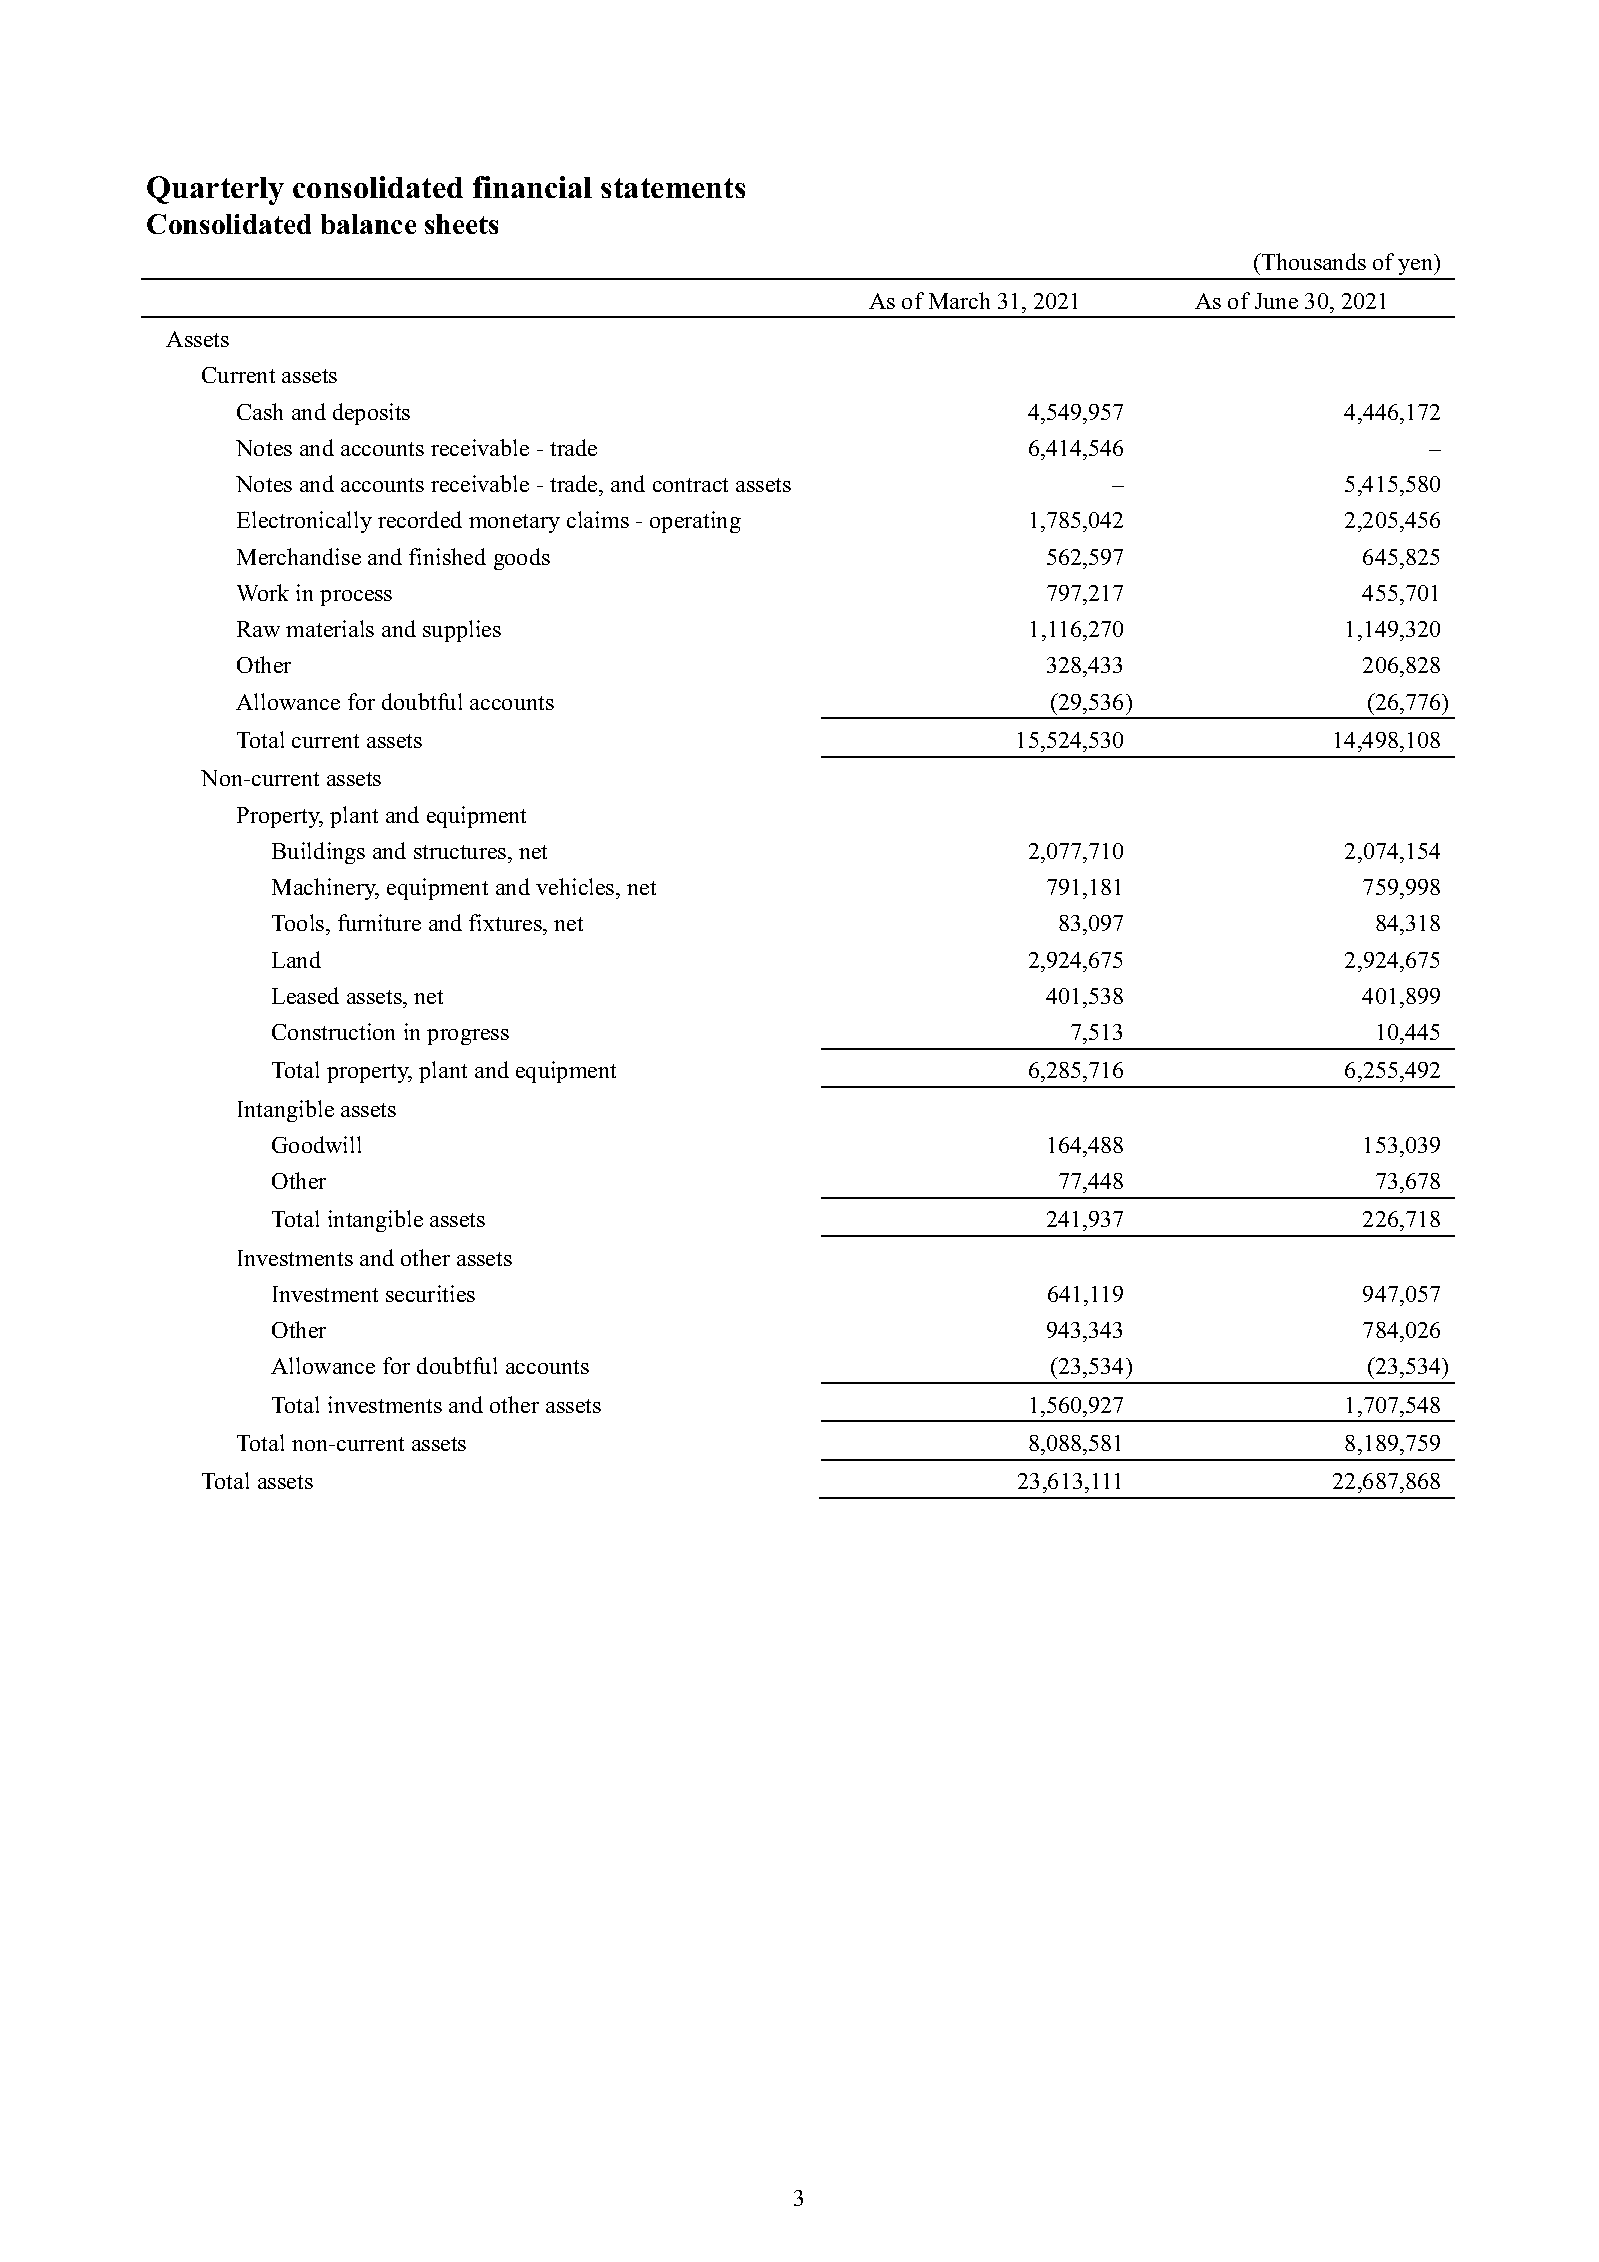 The width and height of the screenshot is (1599, 2262). What do you see at coordinates (304, 522) in the screenshot?
I see `Electronically` at bounding box center [304, 522].
